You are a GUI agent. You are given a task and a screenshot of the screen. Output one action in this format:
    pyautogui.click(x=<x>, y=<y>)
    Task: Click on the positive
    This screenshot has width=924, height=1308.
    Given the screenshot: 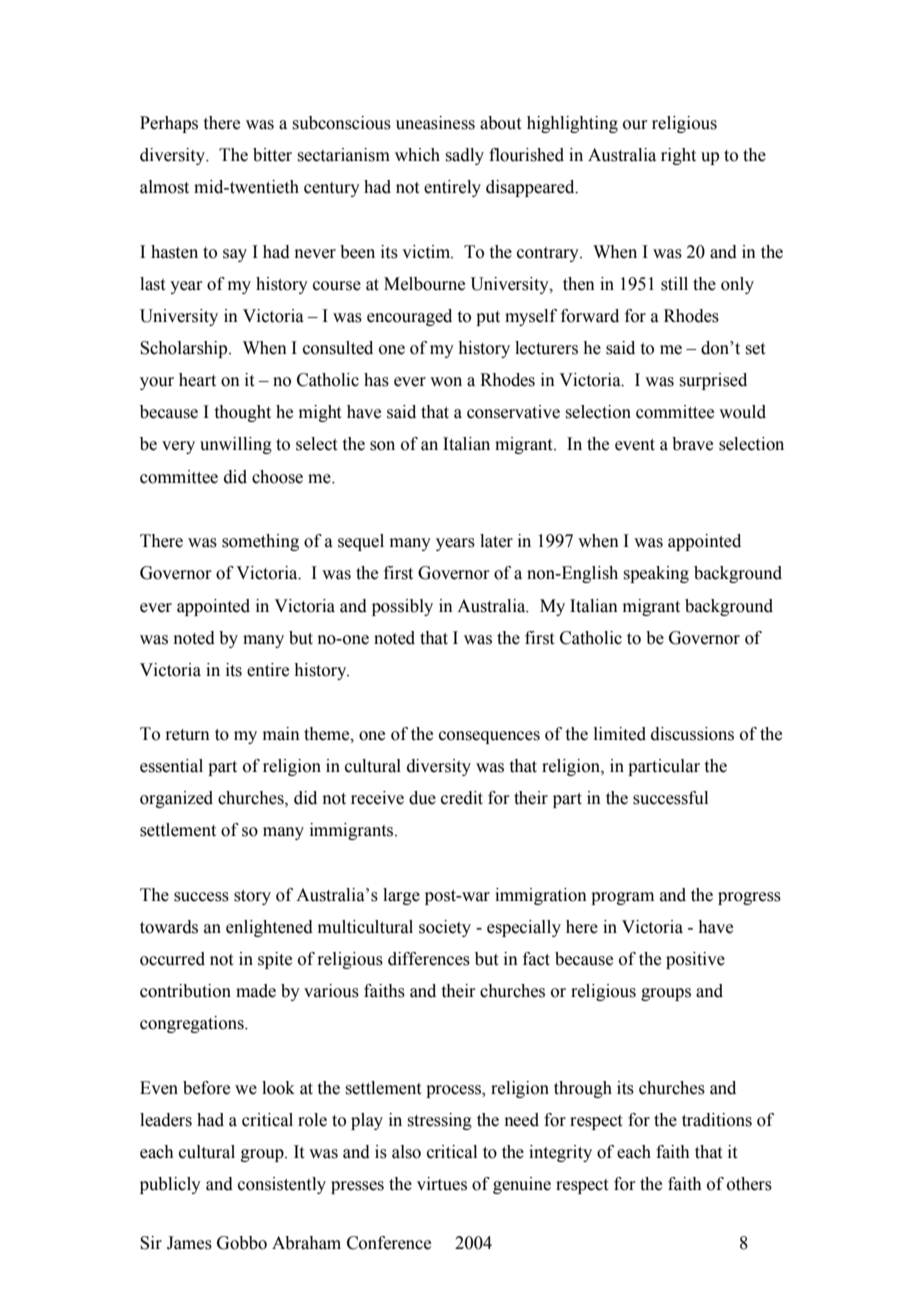 What is the action you would take?
    pyautogui.click(x=695, y=960)
